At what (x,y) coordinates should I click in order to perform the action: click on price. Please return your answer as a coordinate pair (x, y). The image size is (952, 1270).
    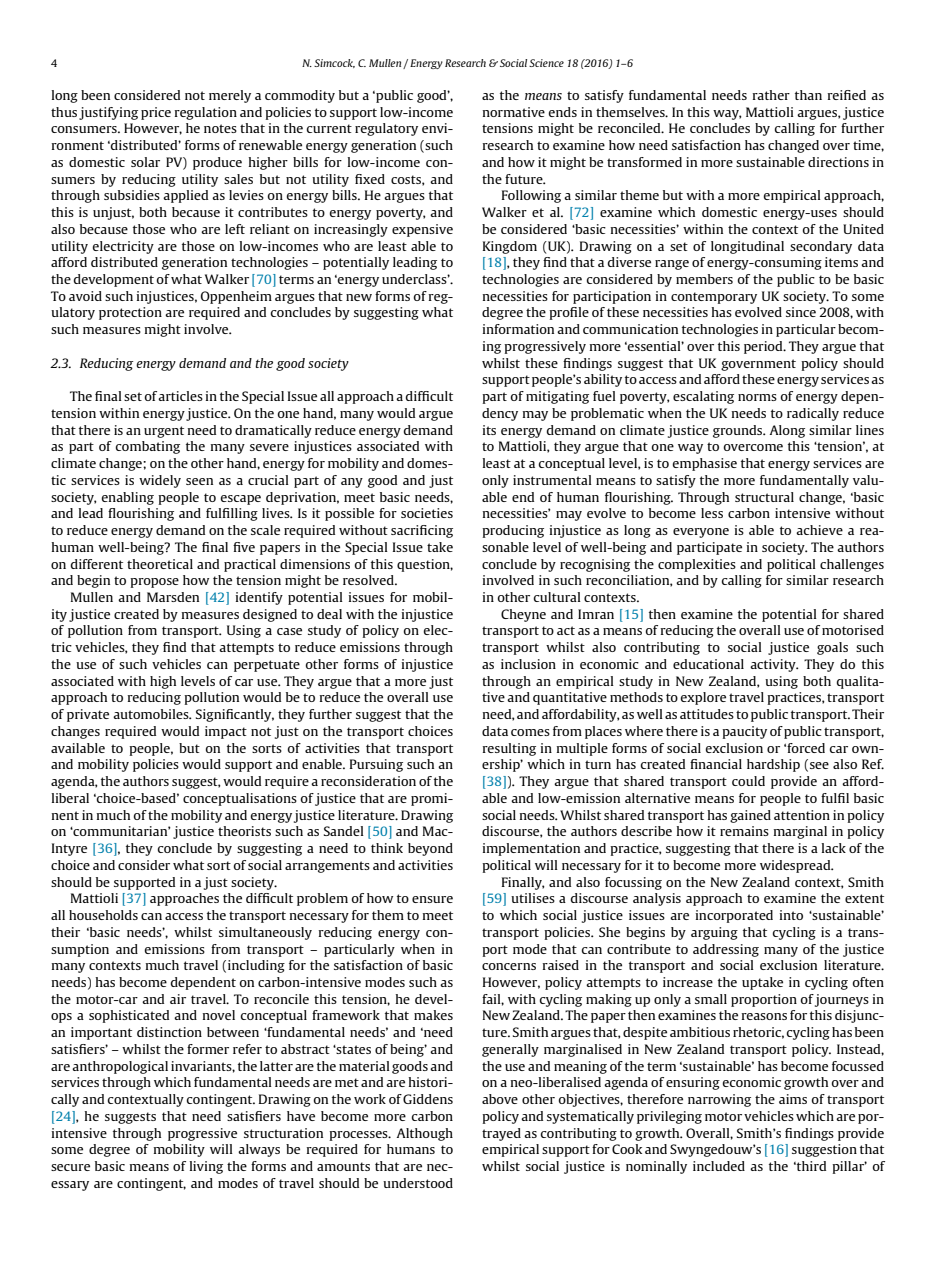
    Looking at the image, I should click on (156, 113).
